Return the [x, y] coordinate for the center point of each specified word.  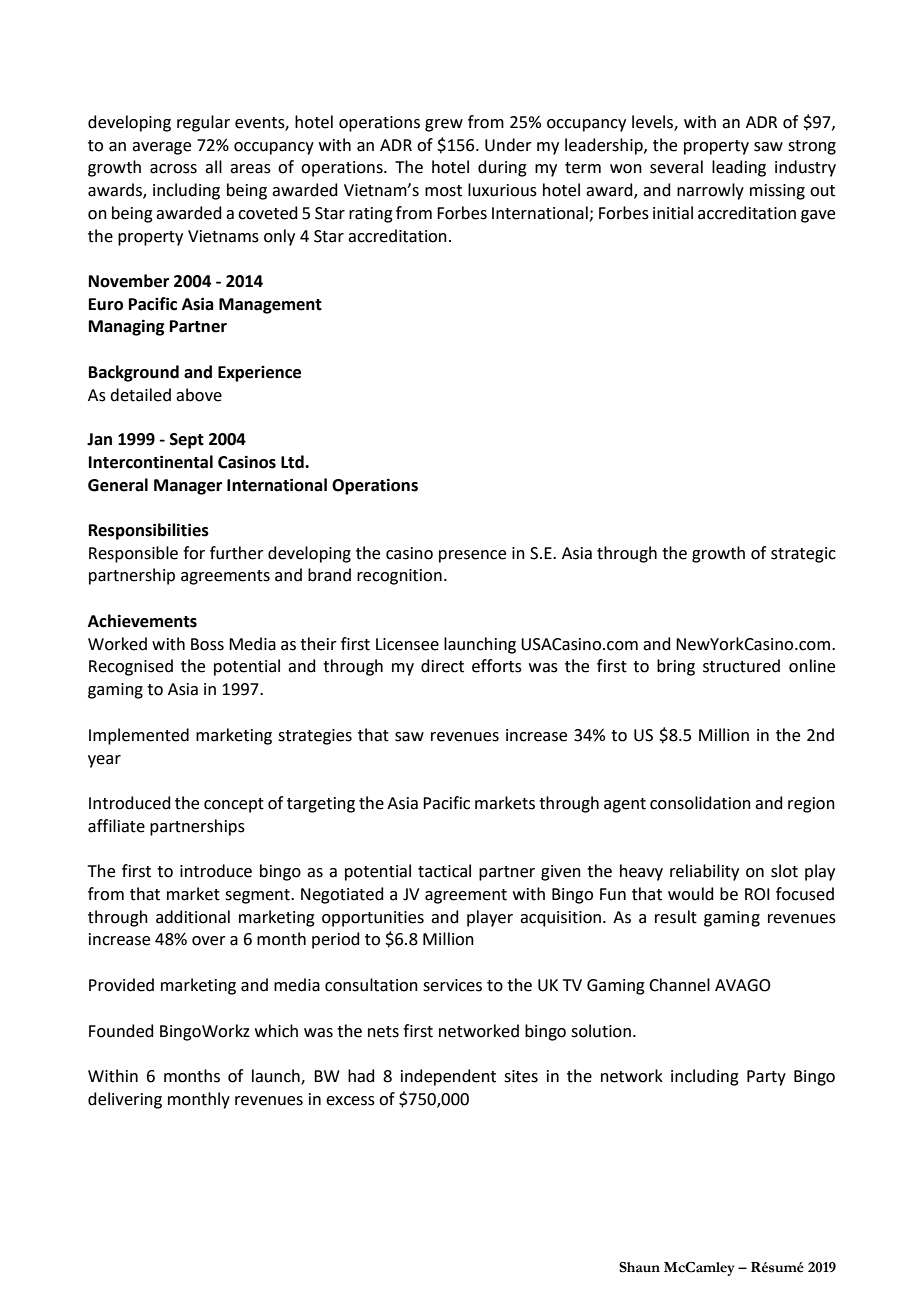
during [502, 168]
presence [472, 556]
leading [739, 168]
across [173, 169]
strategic [803, 555]
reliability [704, 872]
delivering [125, 1100]
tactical [444, 871]
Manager [188, 487]
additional [193, 917]
